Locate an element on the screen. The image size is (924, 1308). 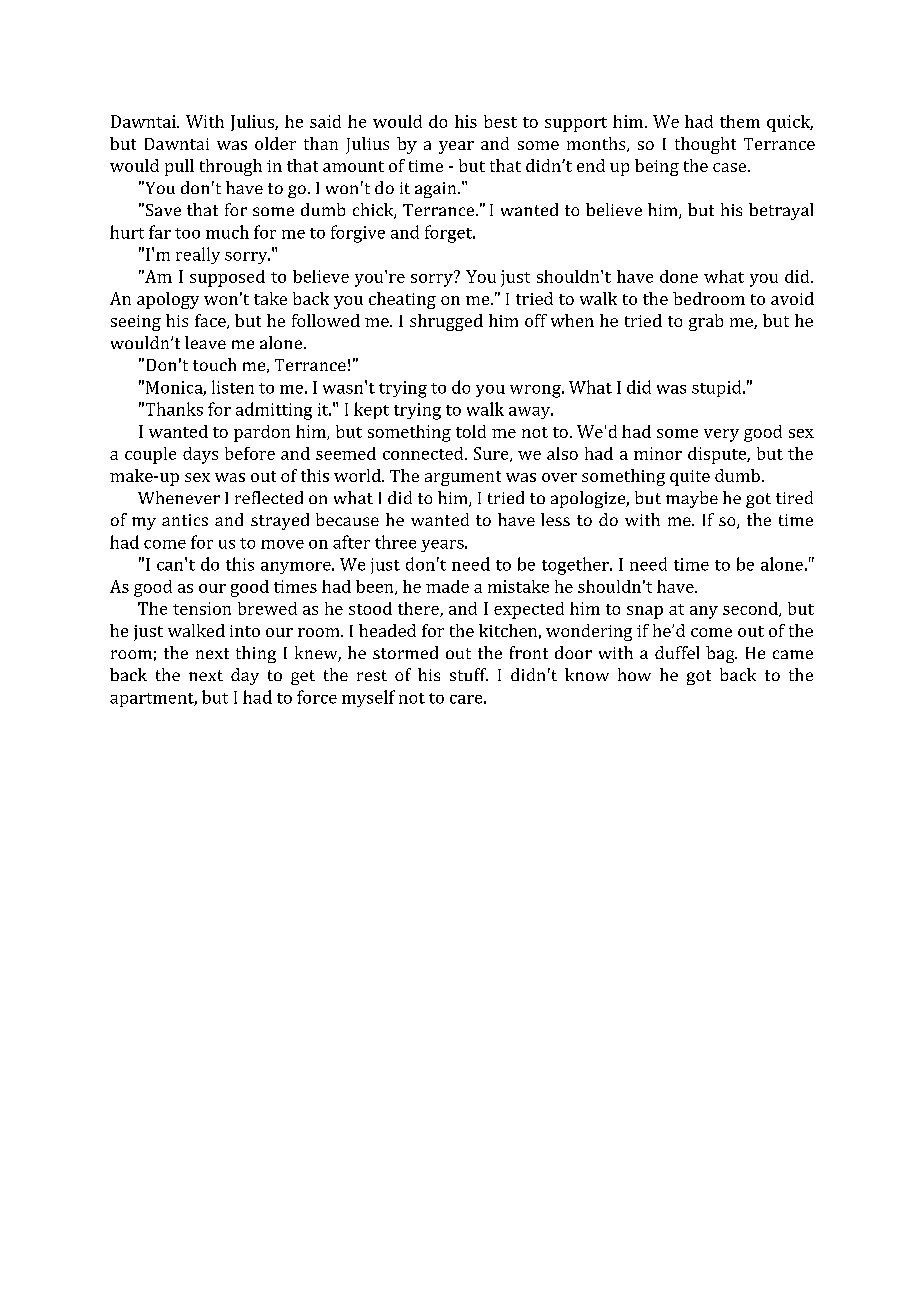
thought is located at coordinates (705, 145).
